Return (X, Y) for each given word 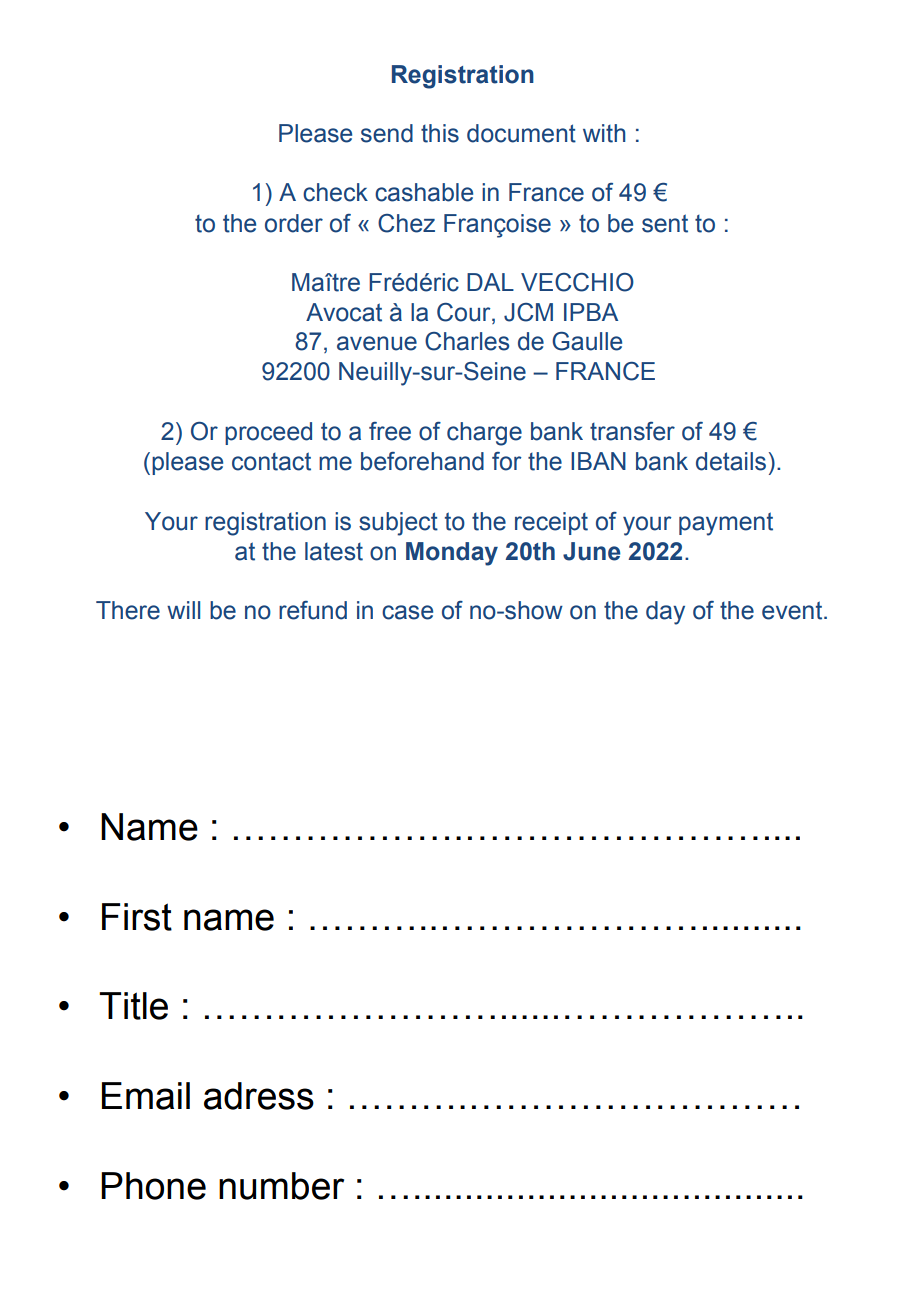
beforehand (422, 461)
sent (665, 223)
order (294, 223)
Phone (153, 1186)
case (407, 612)
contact (271, 461)
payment (726, 524)
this (440, 133)
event (793, 610)
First (137, 917)
